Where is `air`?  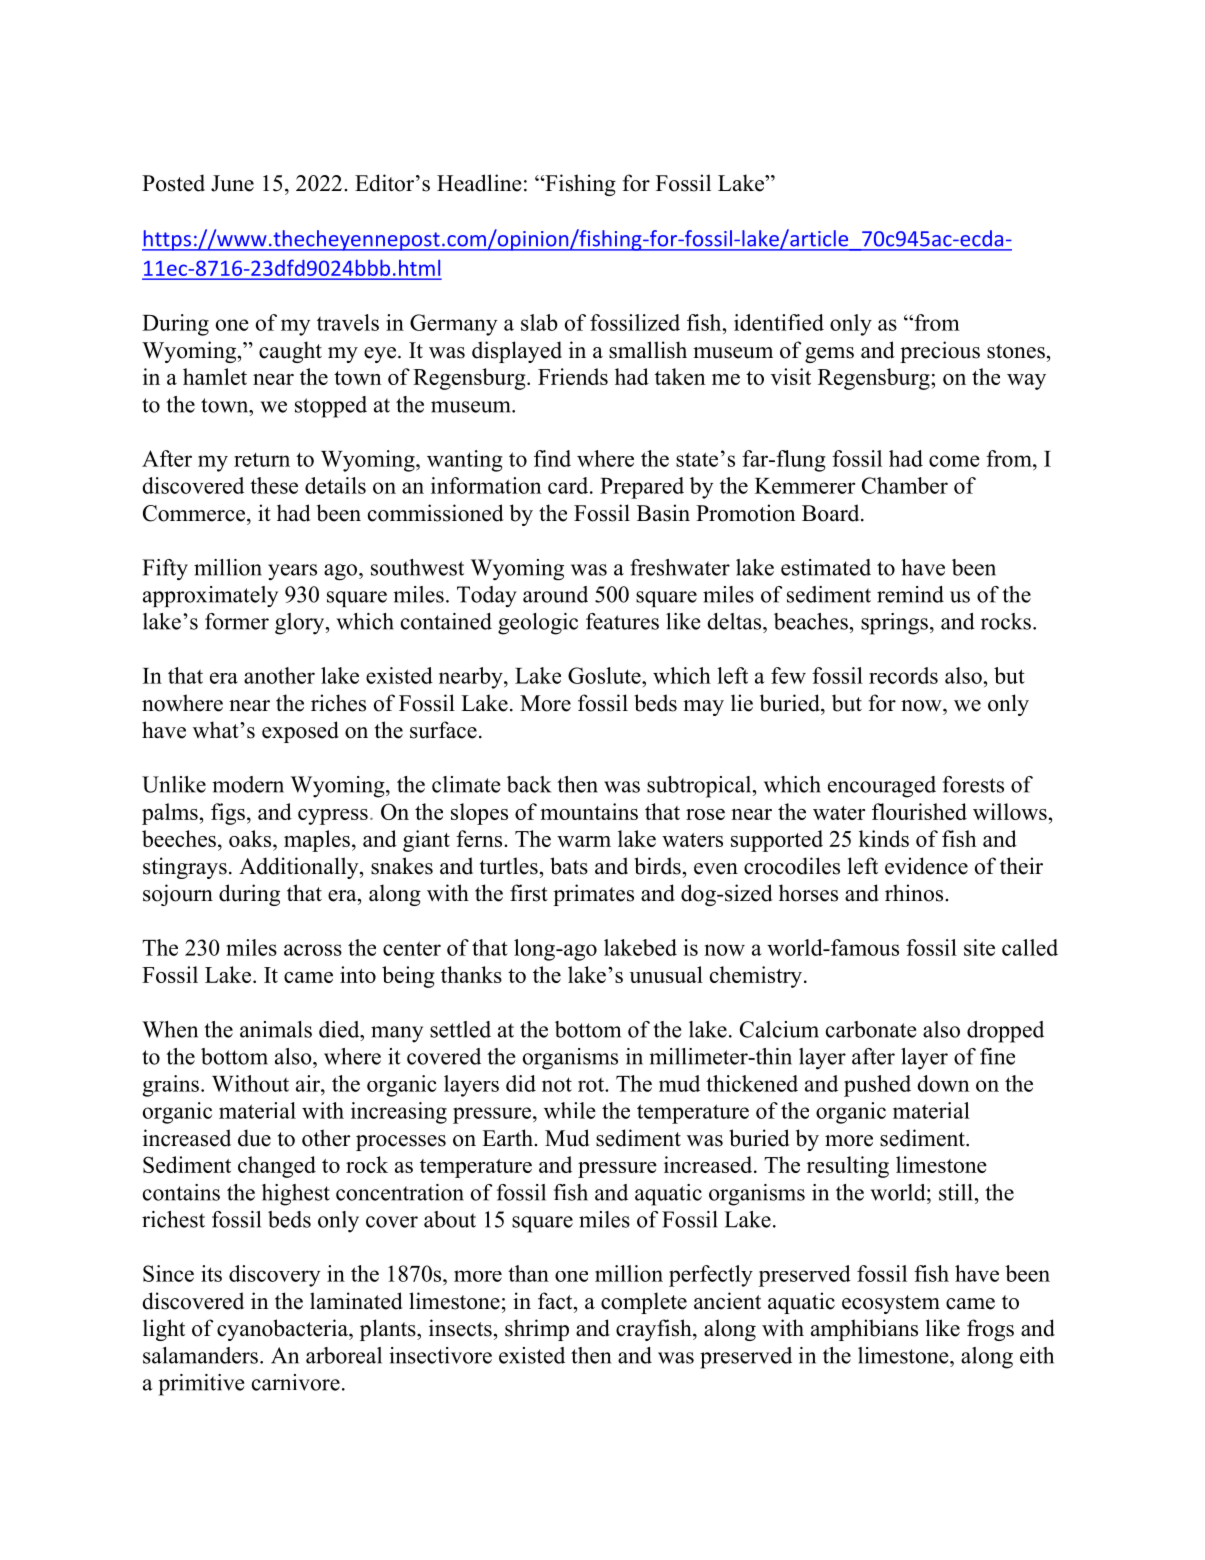
air is located at coordinates (309, 1083).
